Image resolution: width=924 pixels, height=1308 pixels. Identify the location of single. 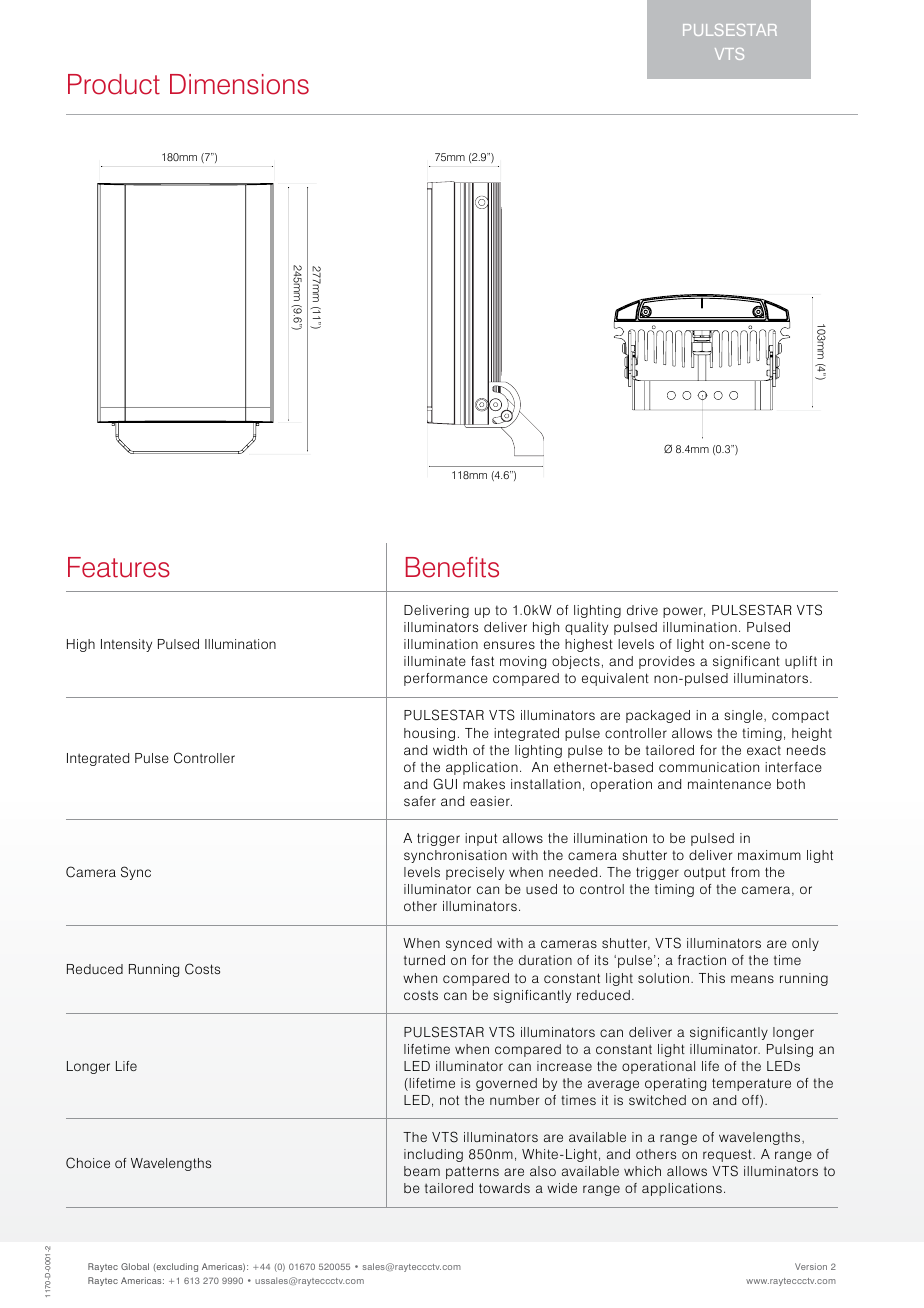
(744, 716).
